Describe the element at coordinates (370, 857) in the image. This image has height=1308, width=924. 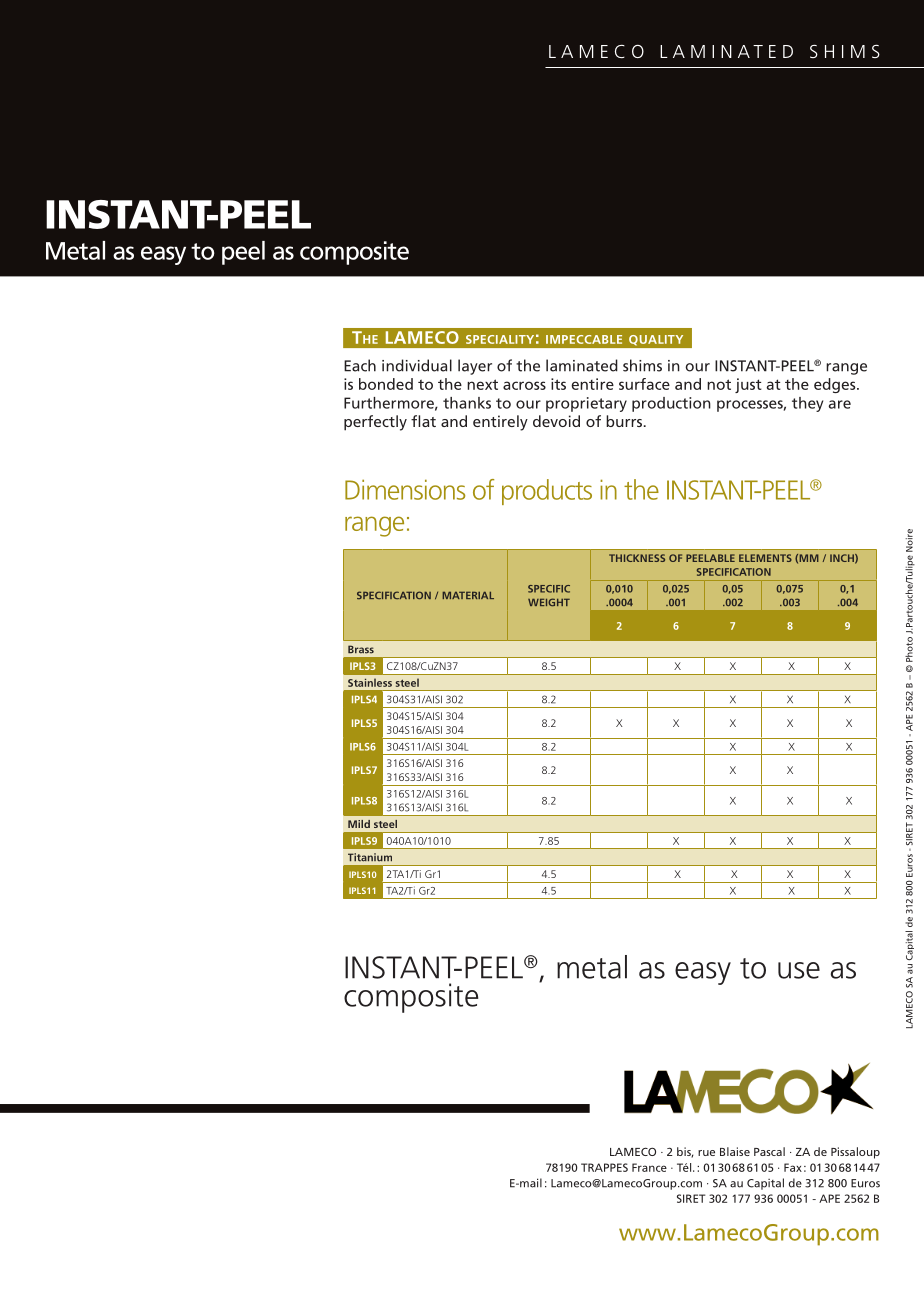
I see `Titanium` at that location.
